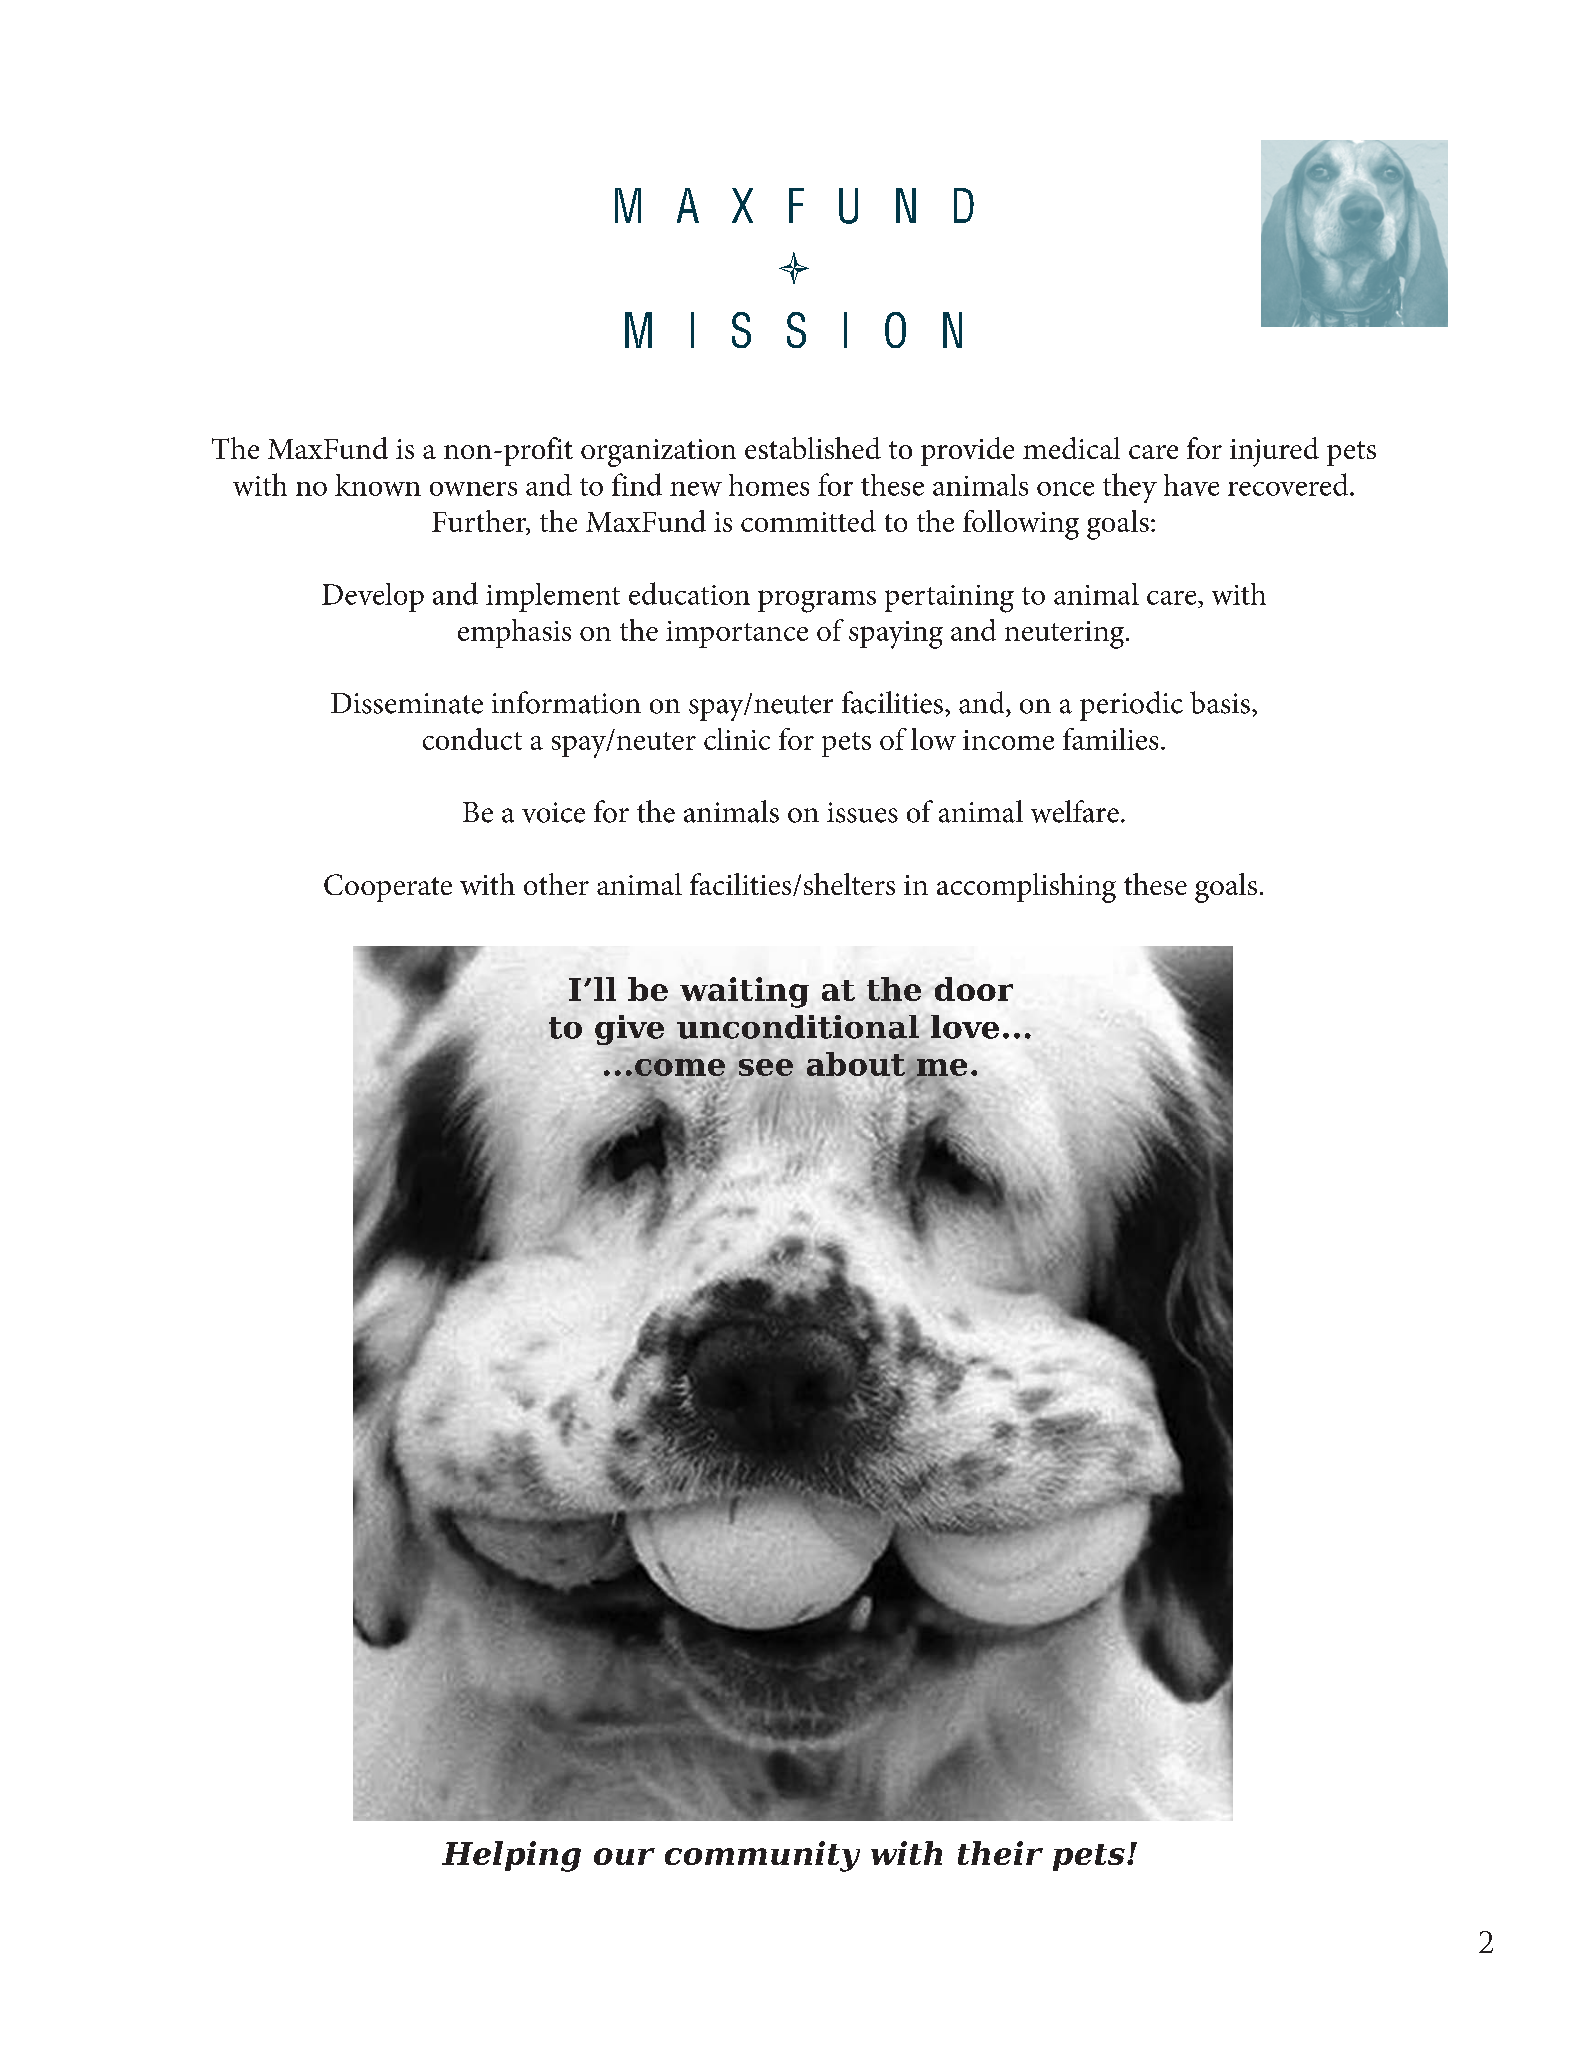 This document has height=2055, width=1588. What do you see at coordinates (766, 1067) in the document?
I see `see` at bounding box center [766, 1067].
